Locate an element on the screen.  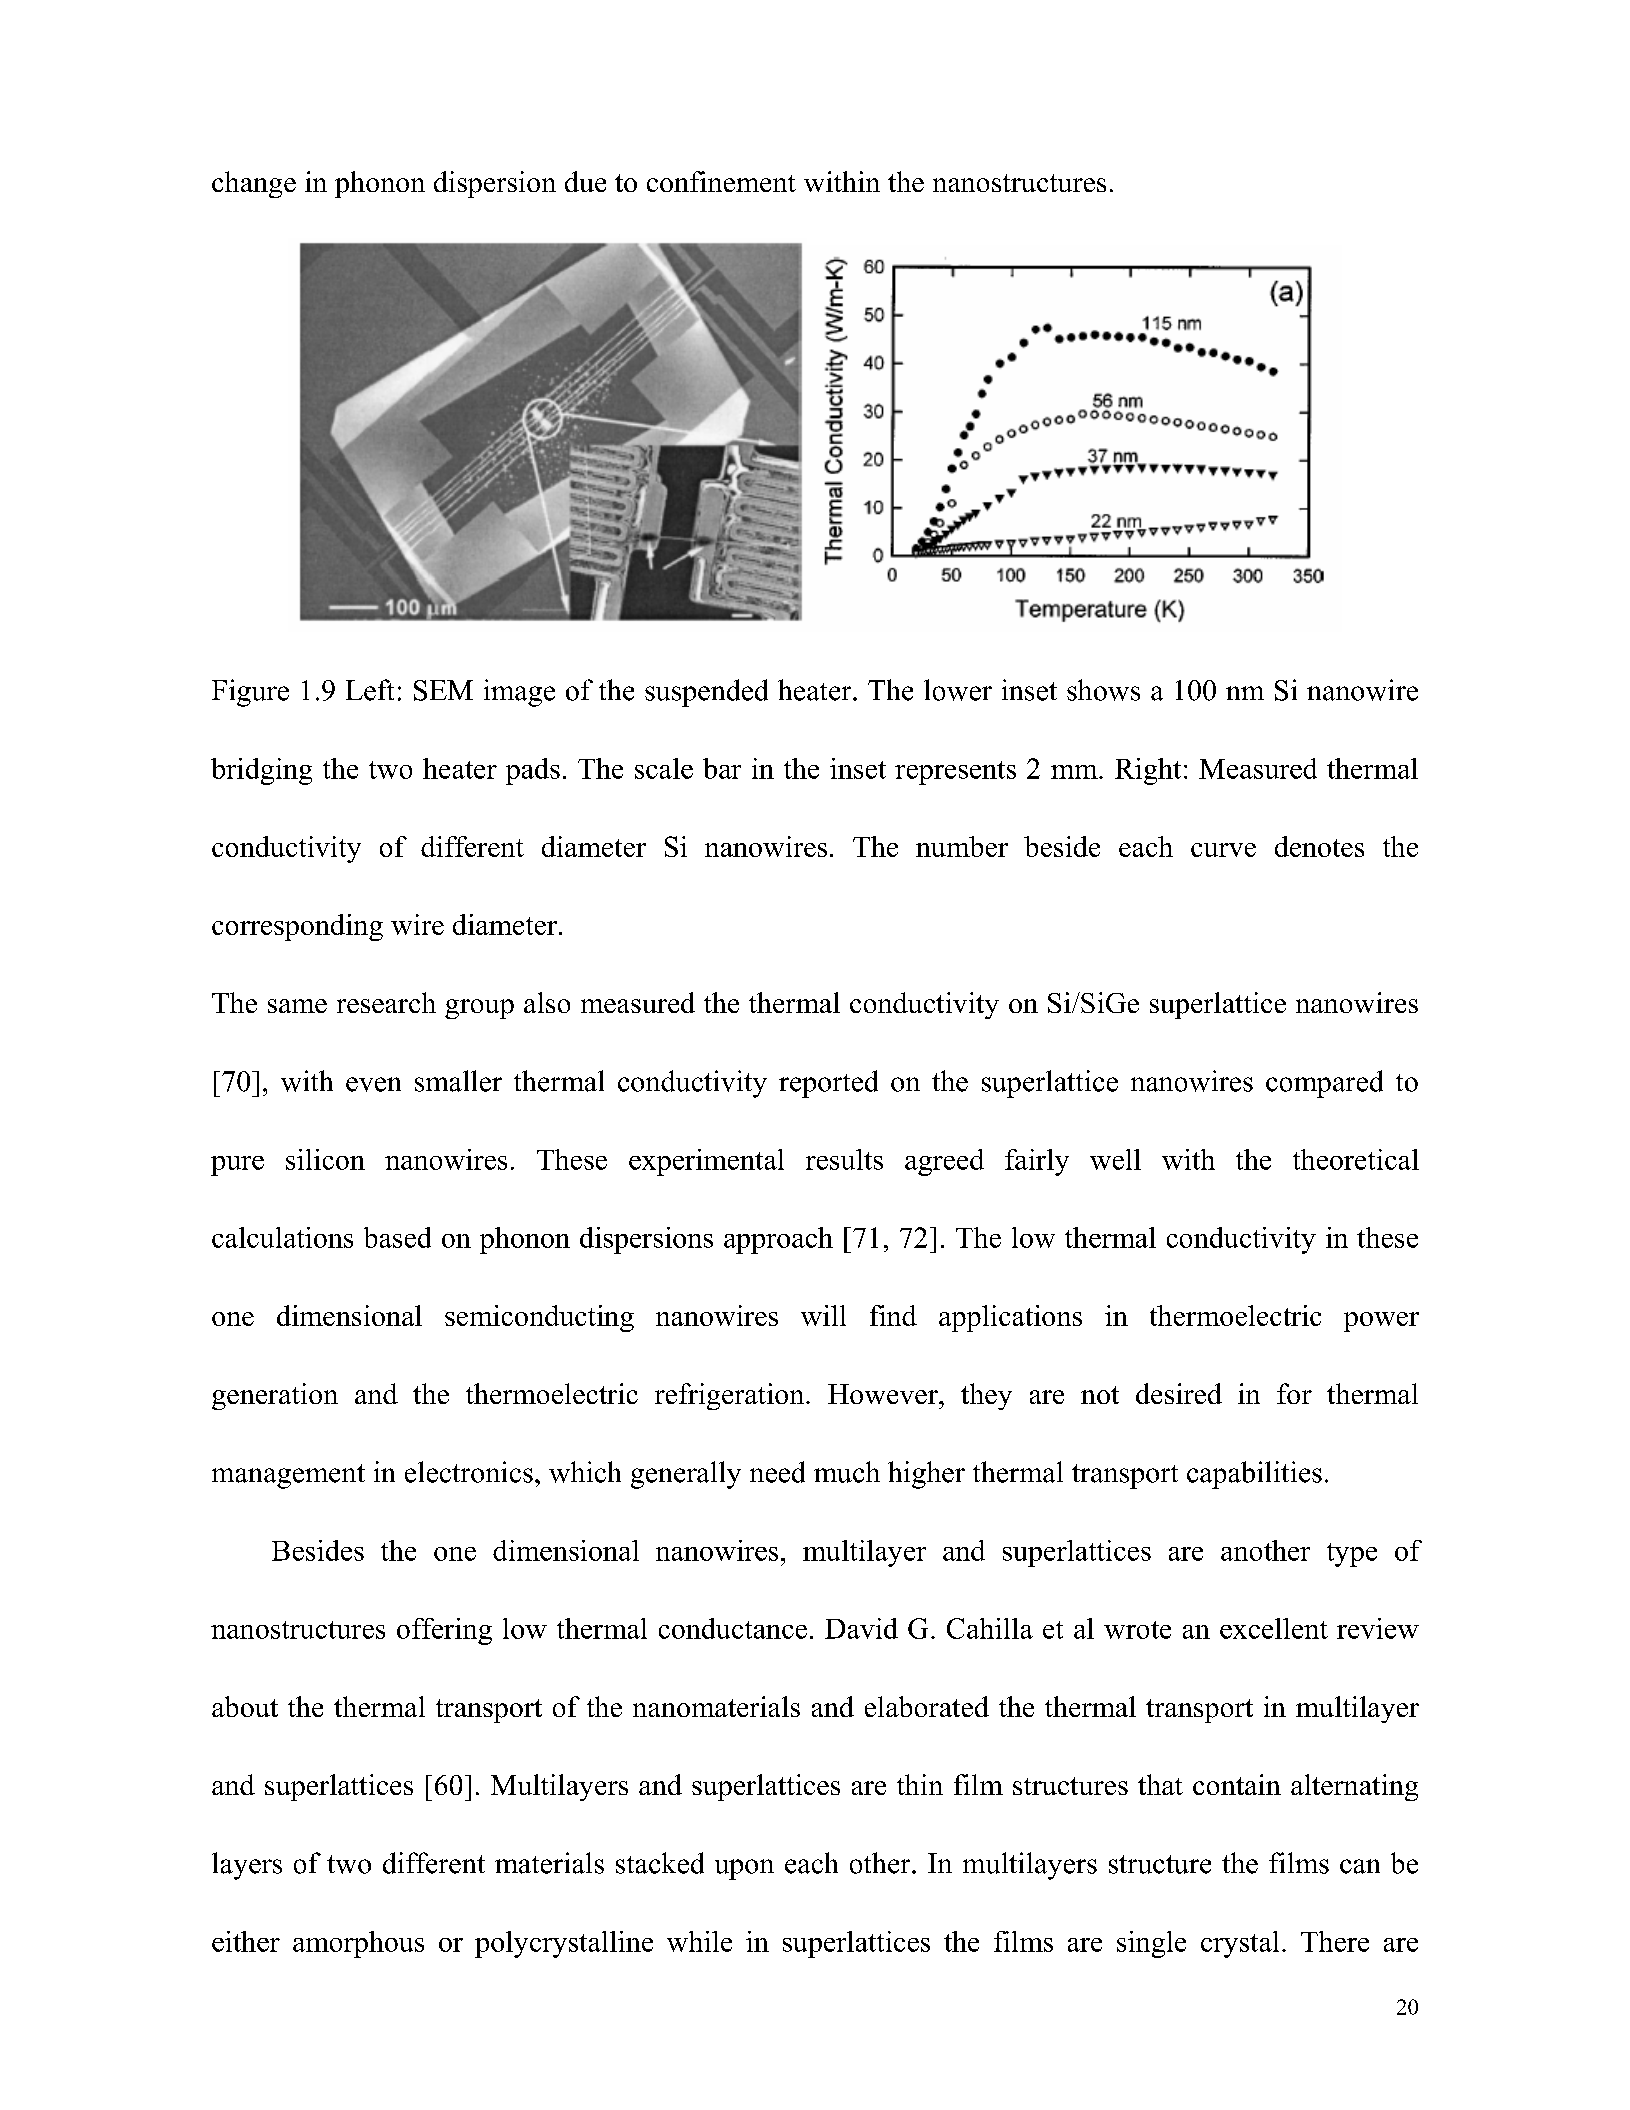
need is located at coordinates (777, 1472).
